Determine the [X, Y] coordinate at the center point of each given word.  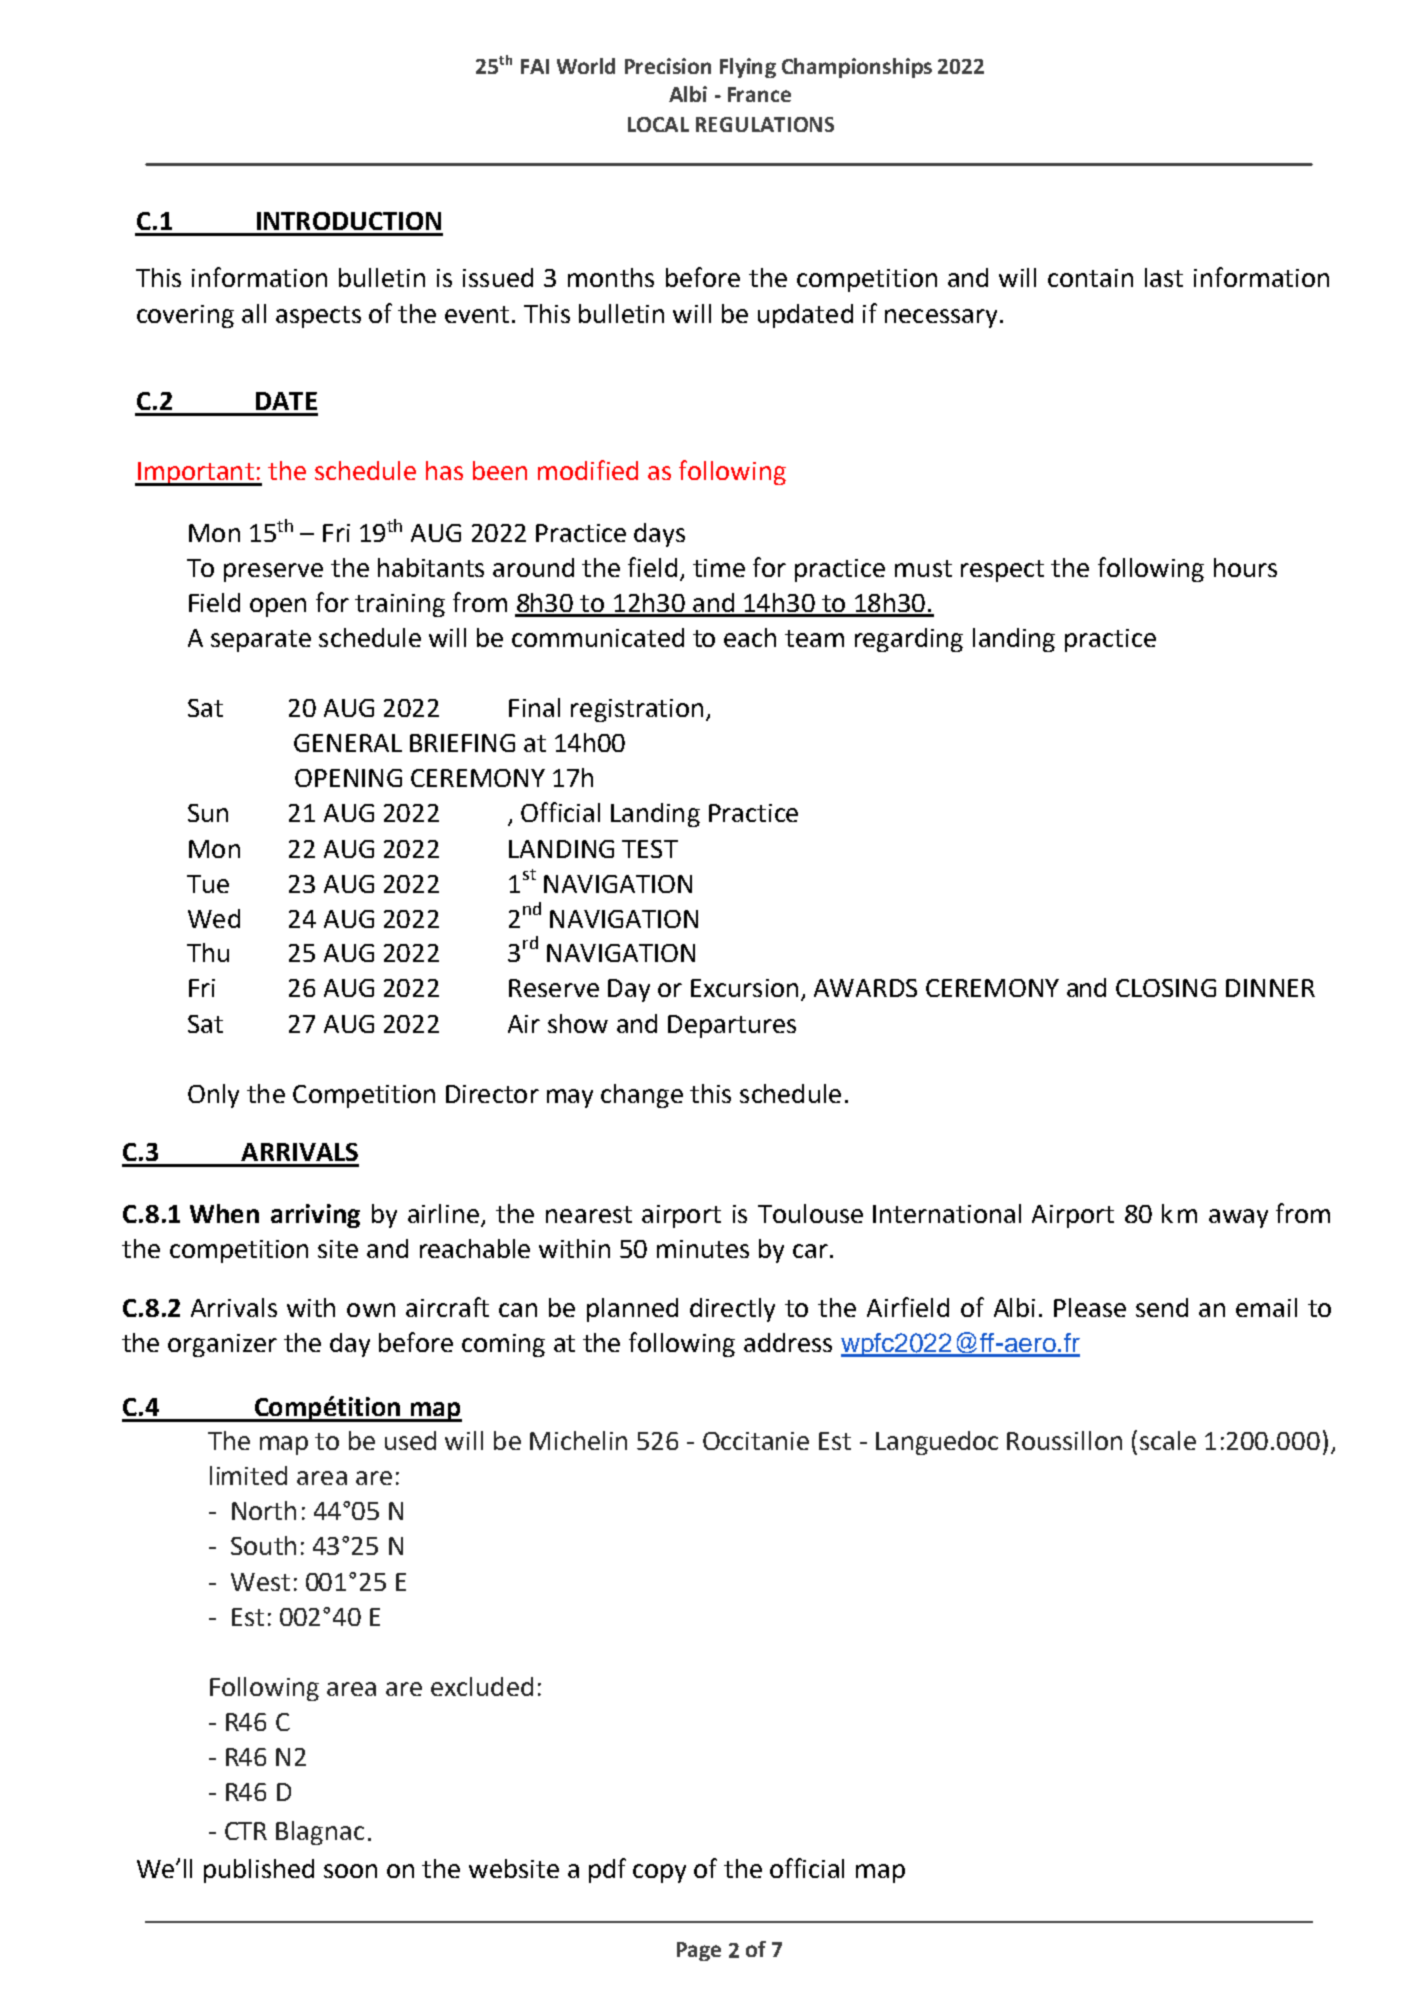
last [1164, 277]
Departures [732, 1026]
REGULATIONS [765, 124]
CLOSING [1166, 988]
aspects [318, 317]
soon [350, 1871]
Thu [208, 952]
